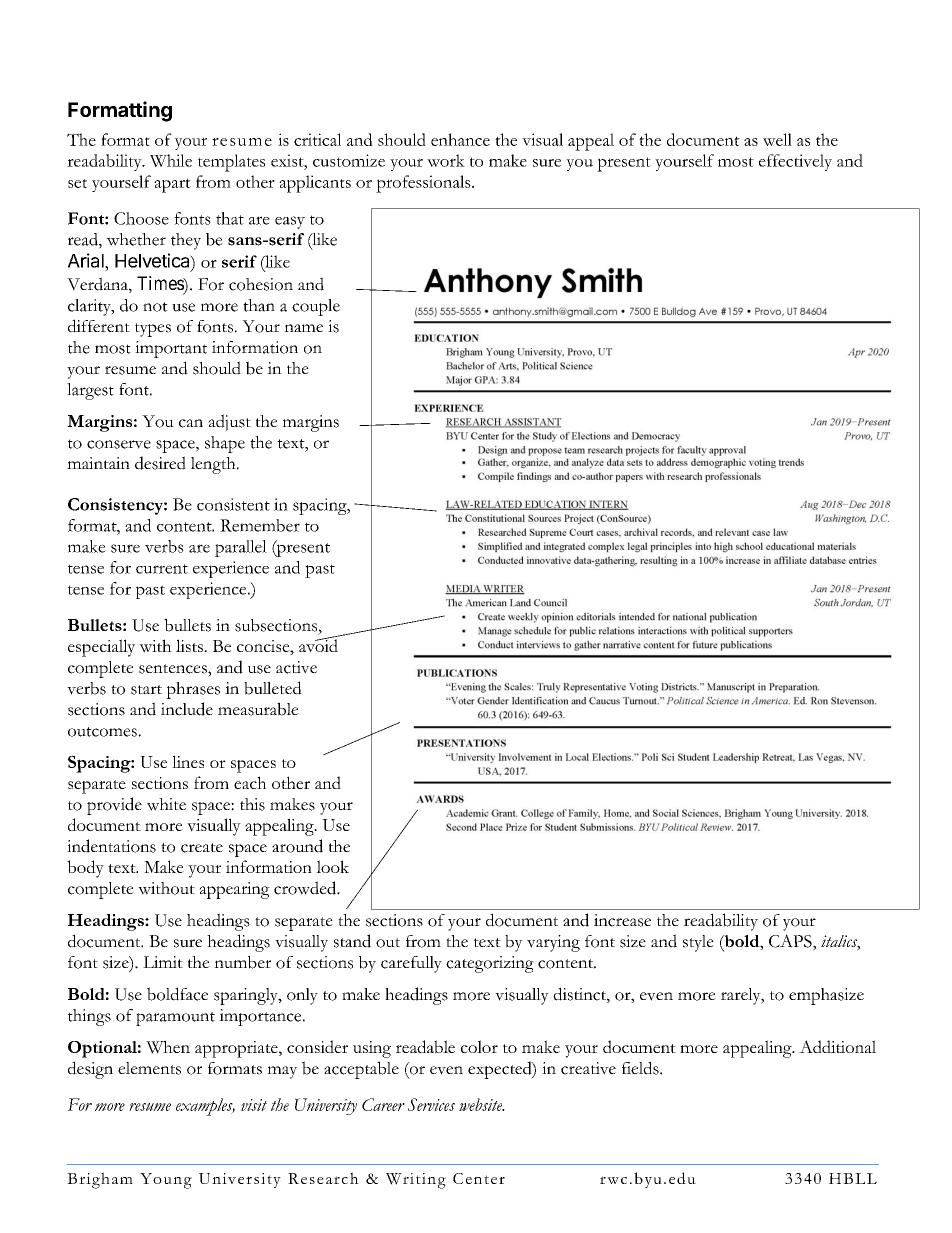 The width and height of the screenshot is (952, 1233). I want to click on fields, so click(641, 1068).
